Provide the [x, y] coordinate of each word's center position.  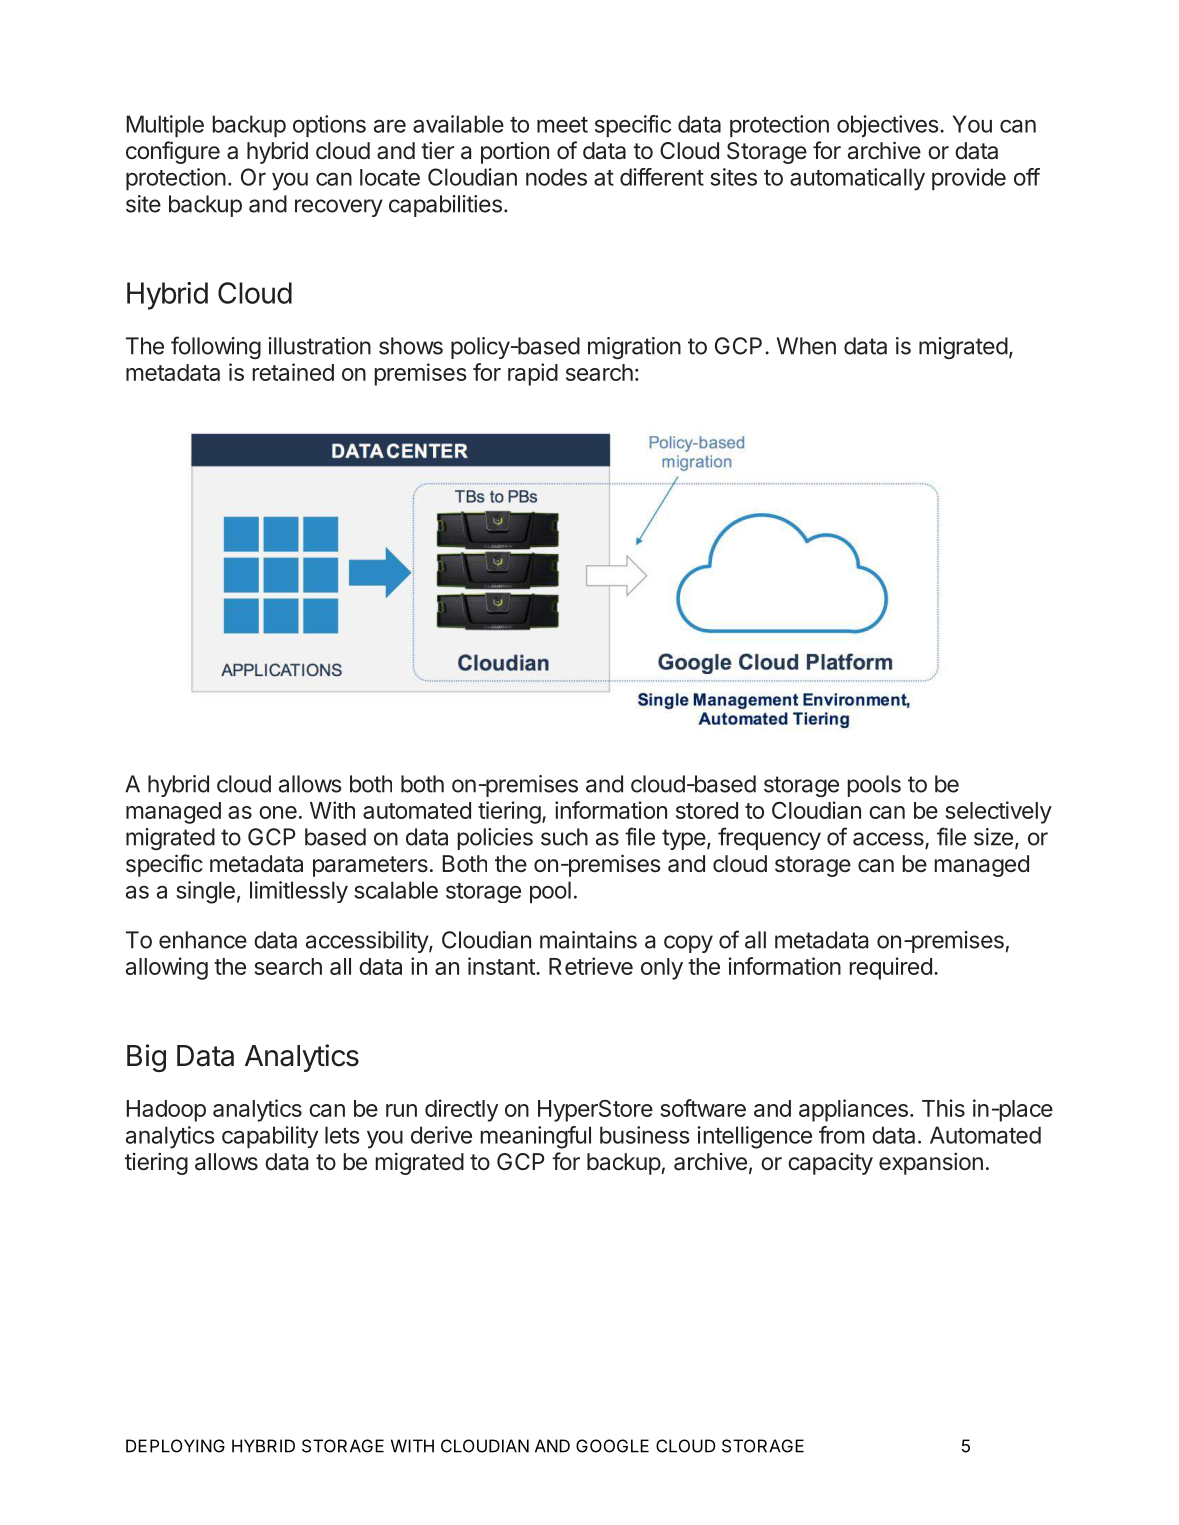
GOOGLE [612, 1446]
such [564, 837]
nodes [556, 177]
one [278, 812]
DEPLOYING [175, 1446]
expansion [931, 1163]
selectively [999, 812]
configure [173, 152]
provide [969, 179]
